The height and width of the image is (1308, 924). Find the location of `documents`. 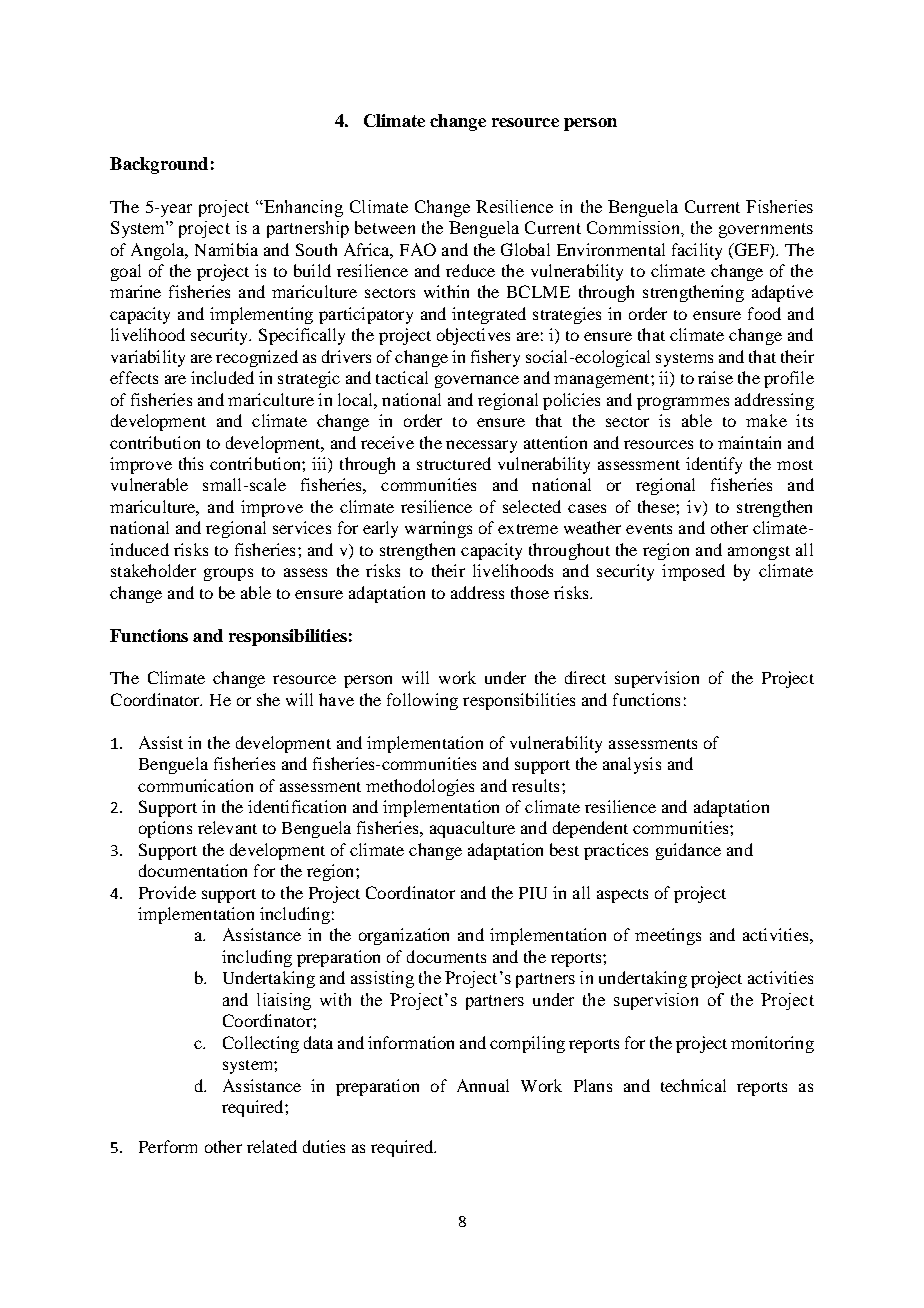

documents is located at coordinates (446, 956).
